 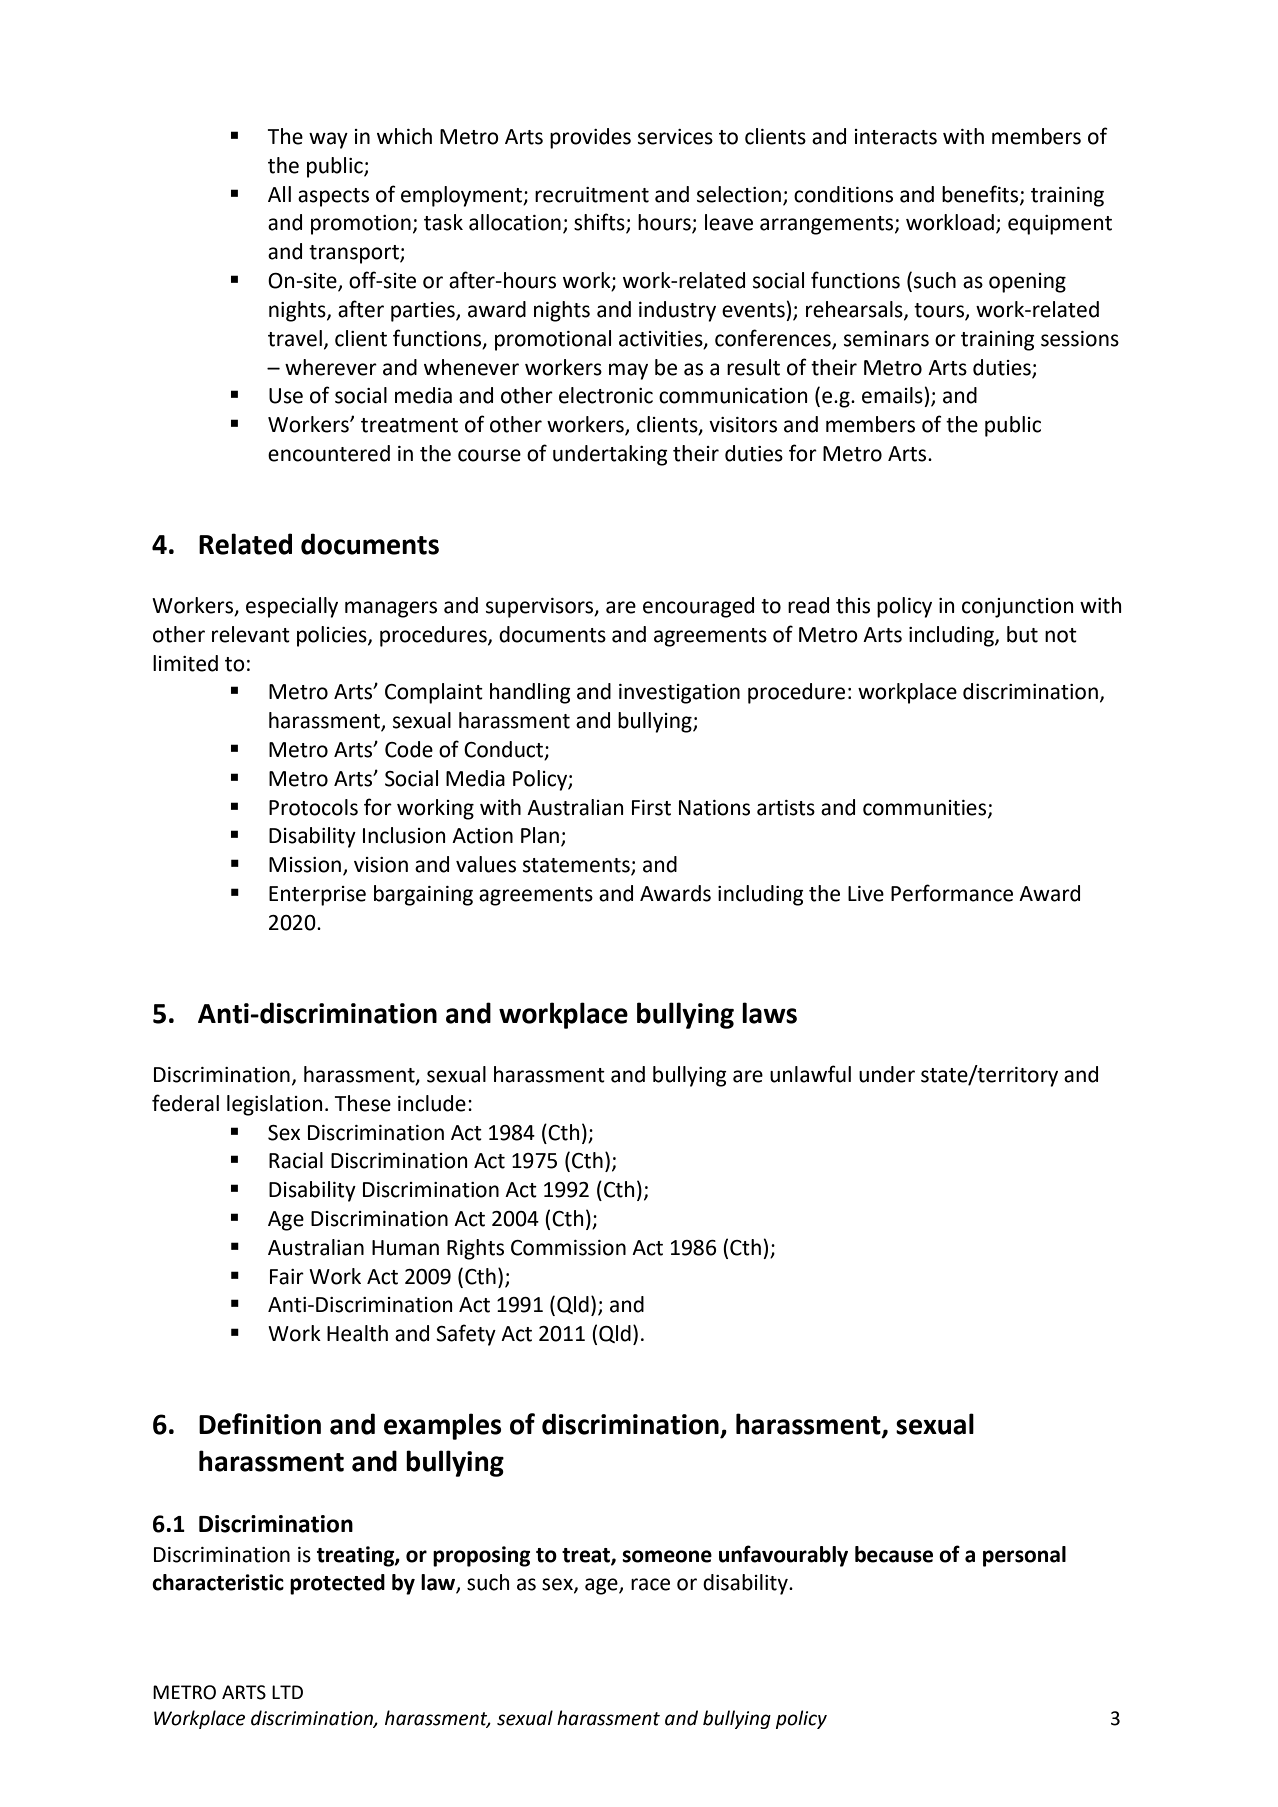 I want to click on LTD, so click(x=287, y=1692).
